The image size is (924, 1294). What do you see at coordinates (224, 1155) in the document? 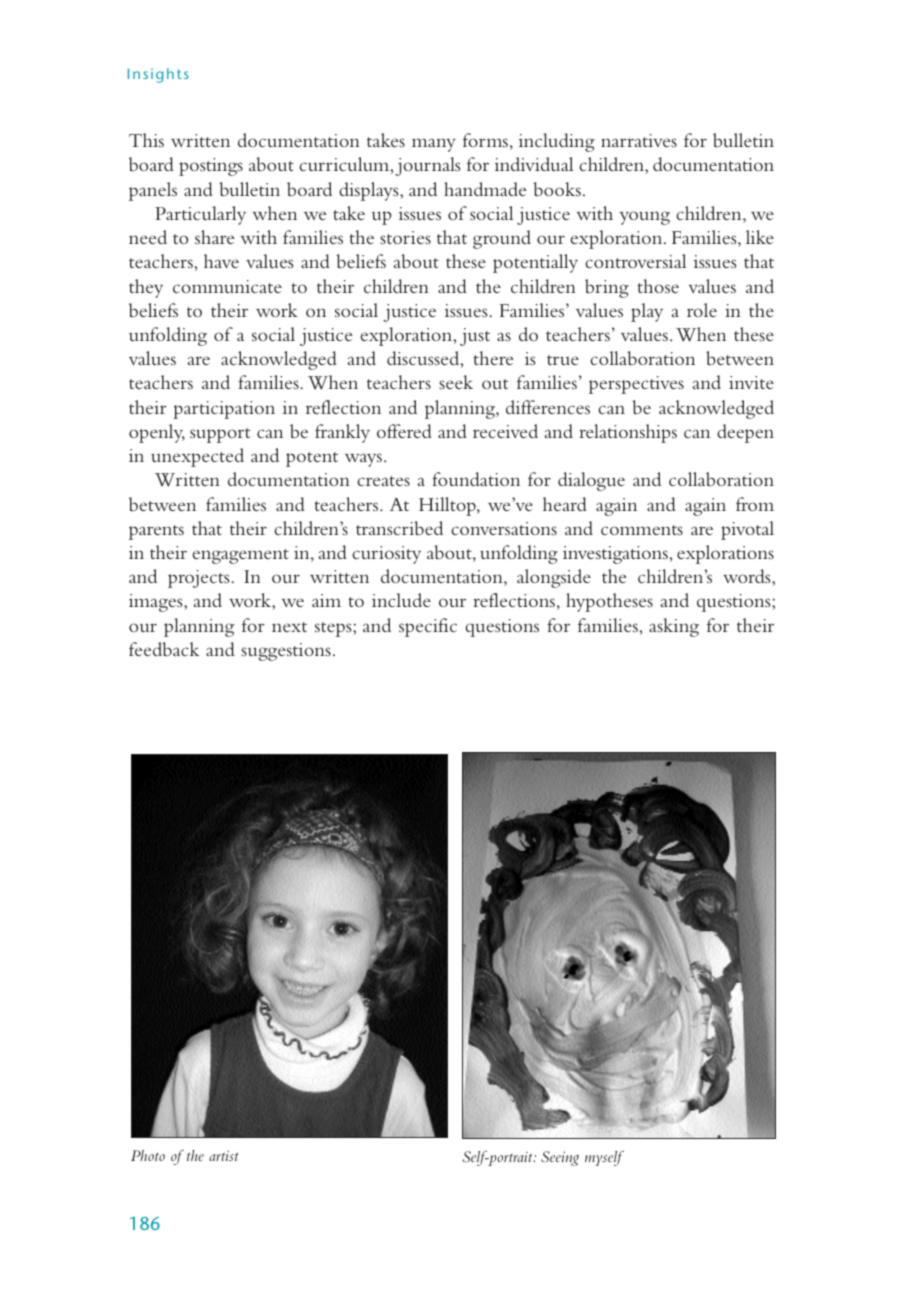
I see `artist` at bounding box center [224, 1155].
